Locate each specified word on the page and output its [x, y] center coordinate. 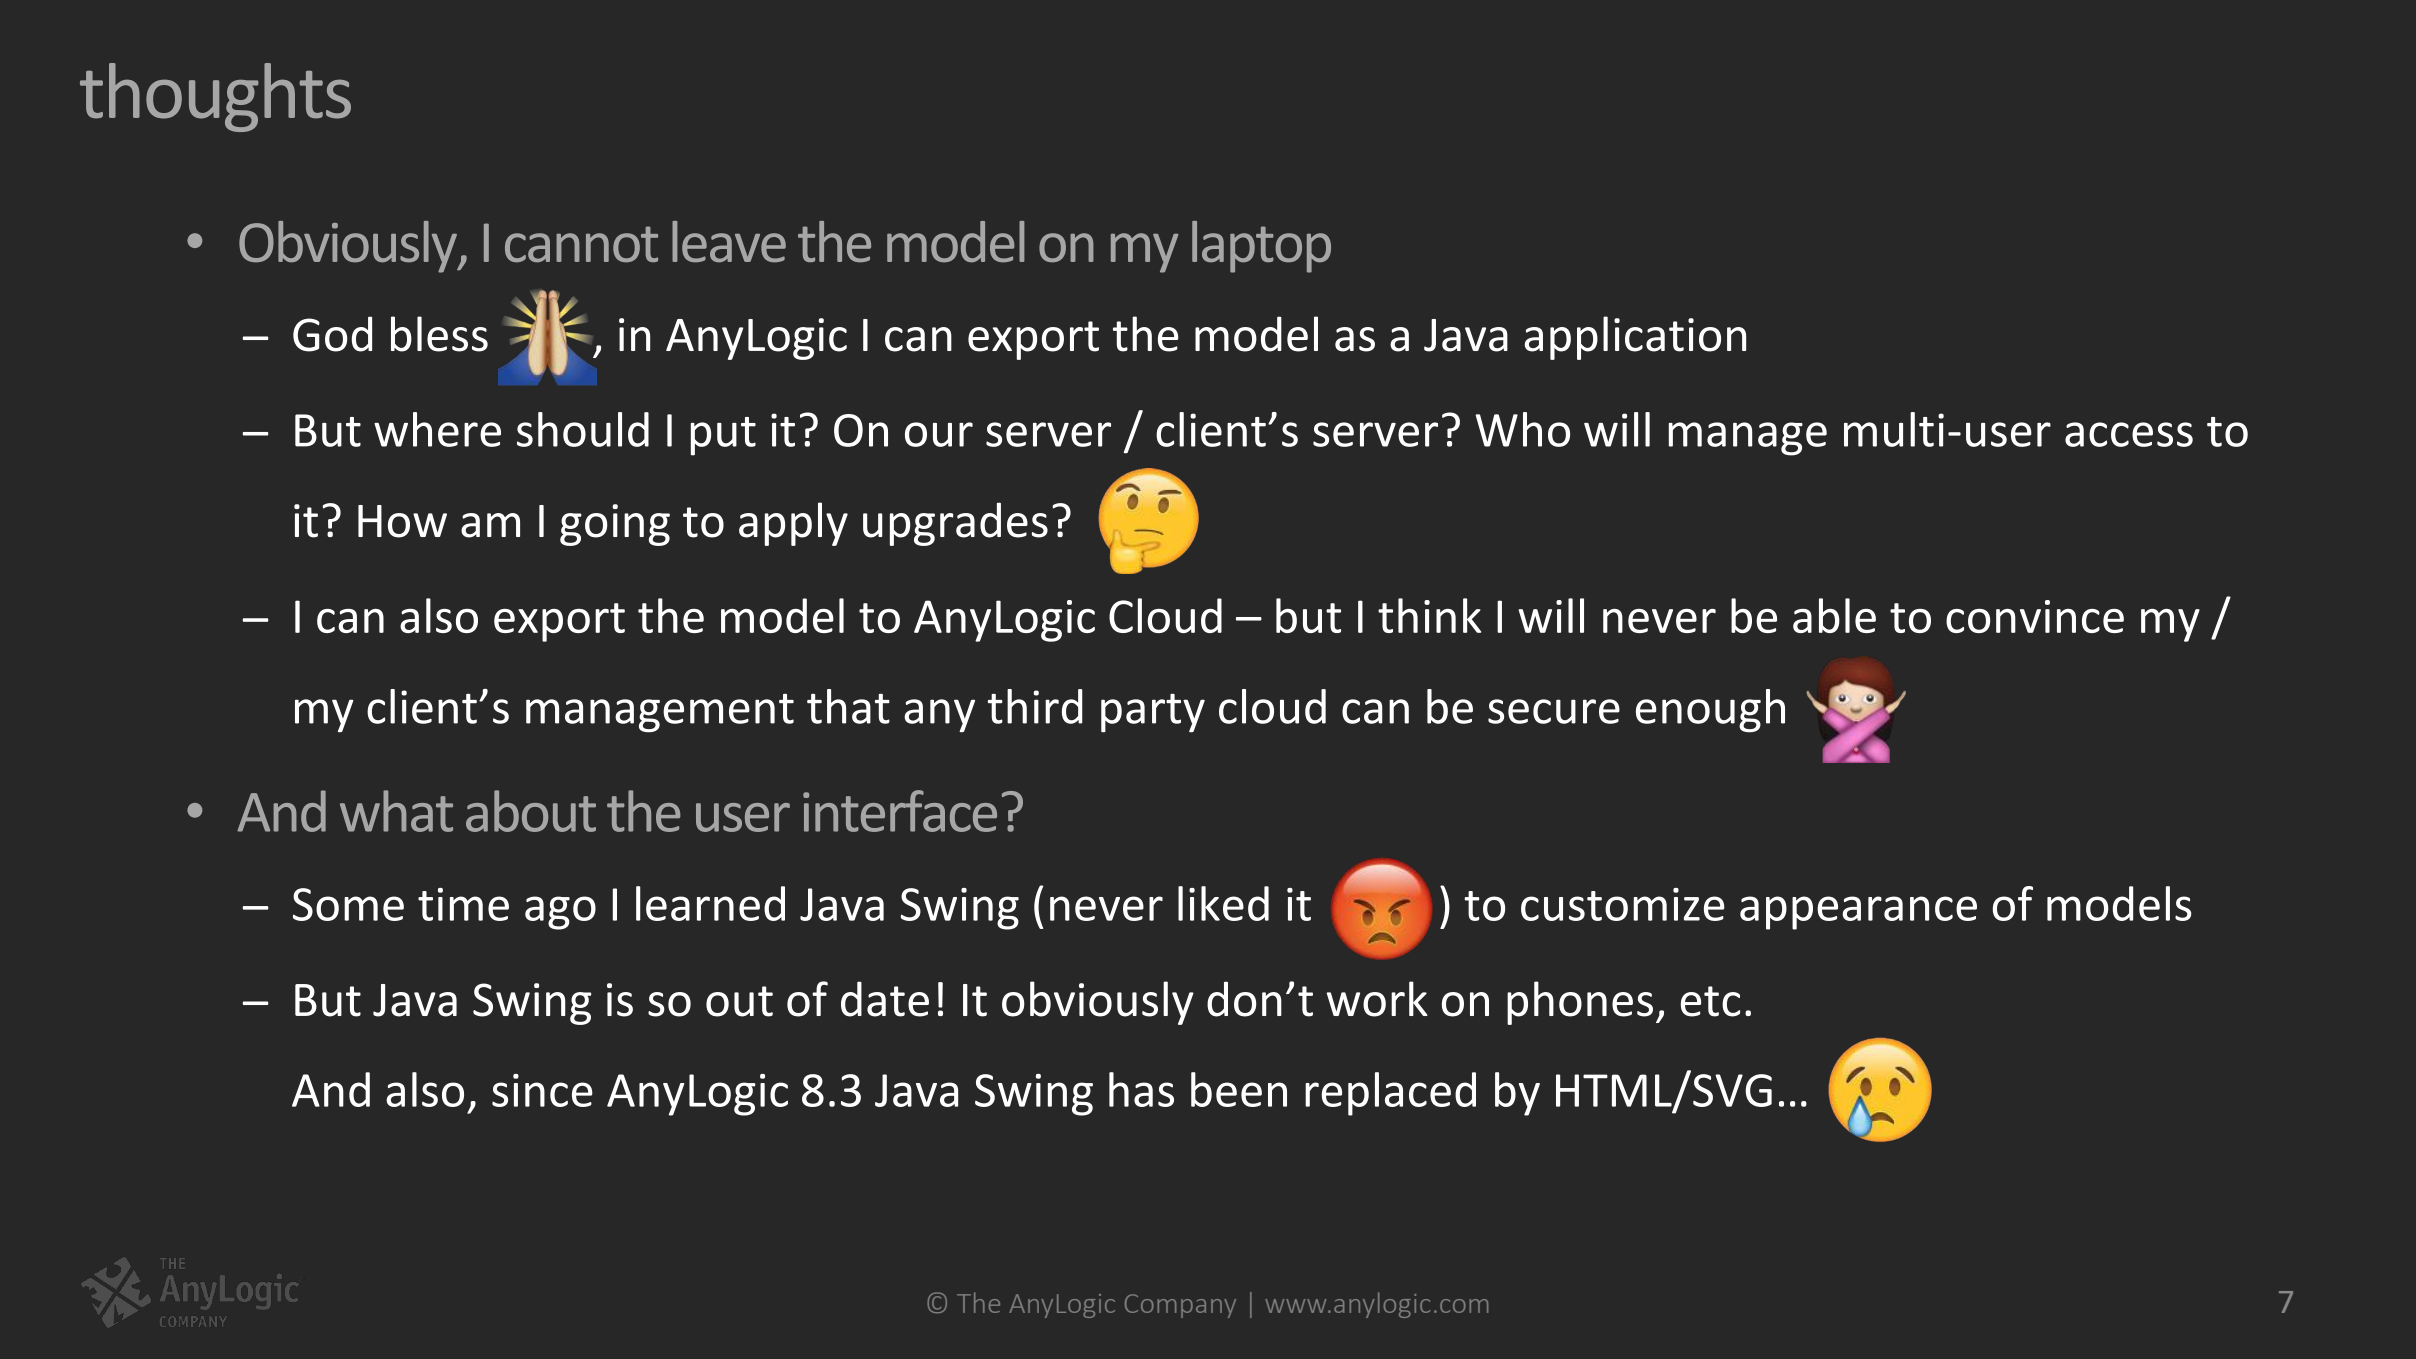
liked [1223, 903]
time [463, 904]
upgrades [955, 524]
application [1635, 338]
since [542, 1090]
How [402, 521]
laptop [1261, 247]
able [1834, 615]
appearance [1858, 913]
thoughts [215, 97]
